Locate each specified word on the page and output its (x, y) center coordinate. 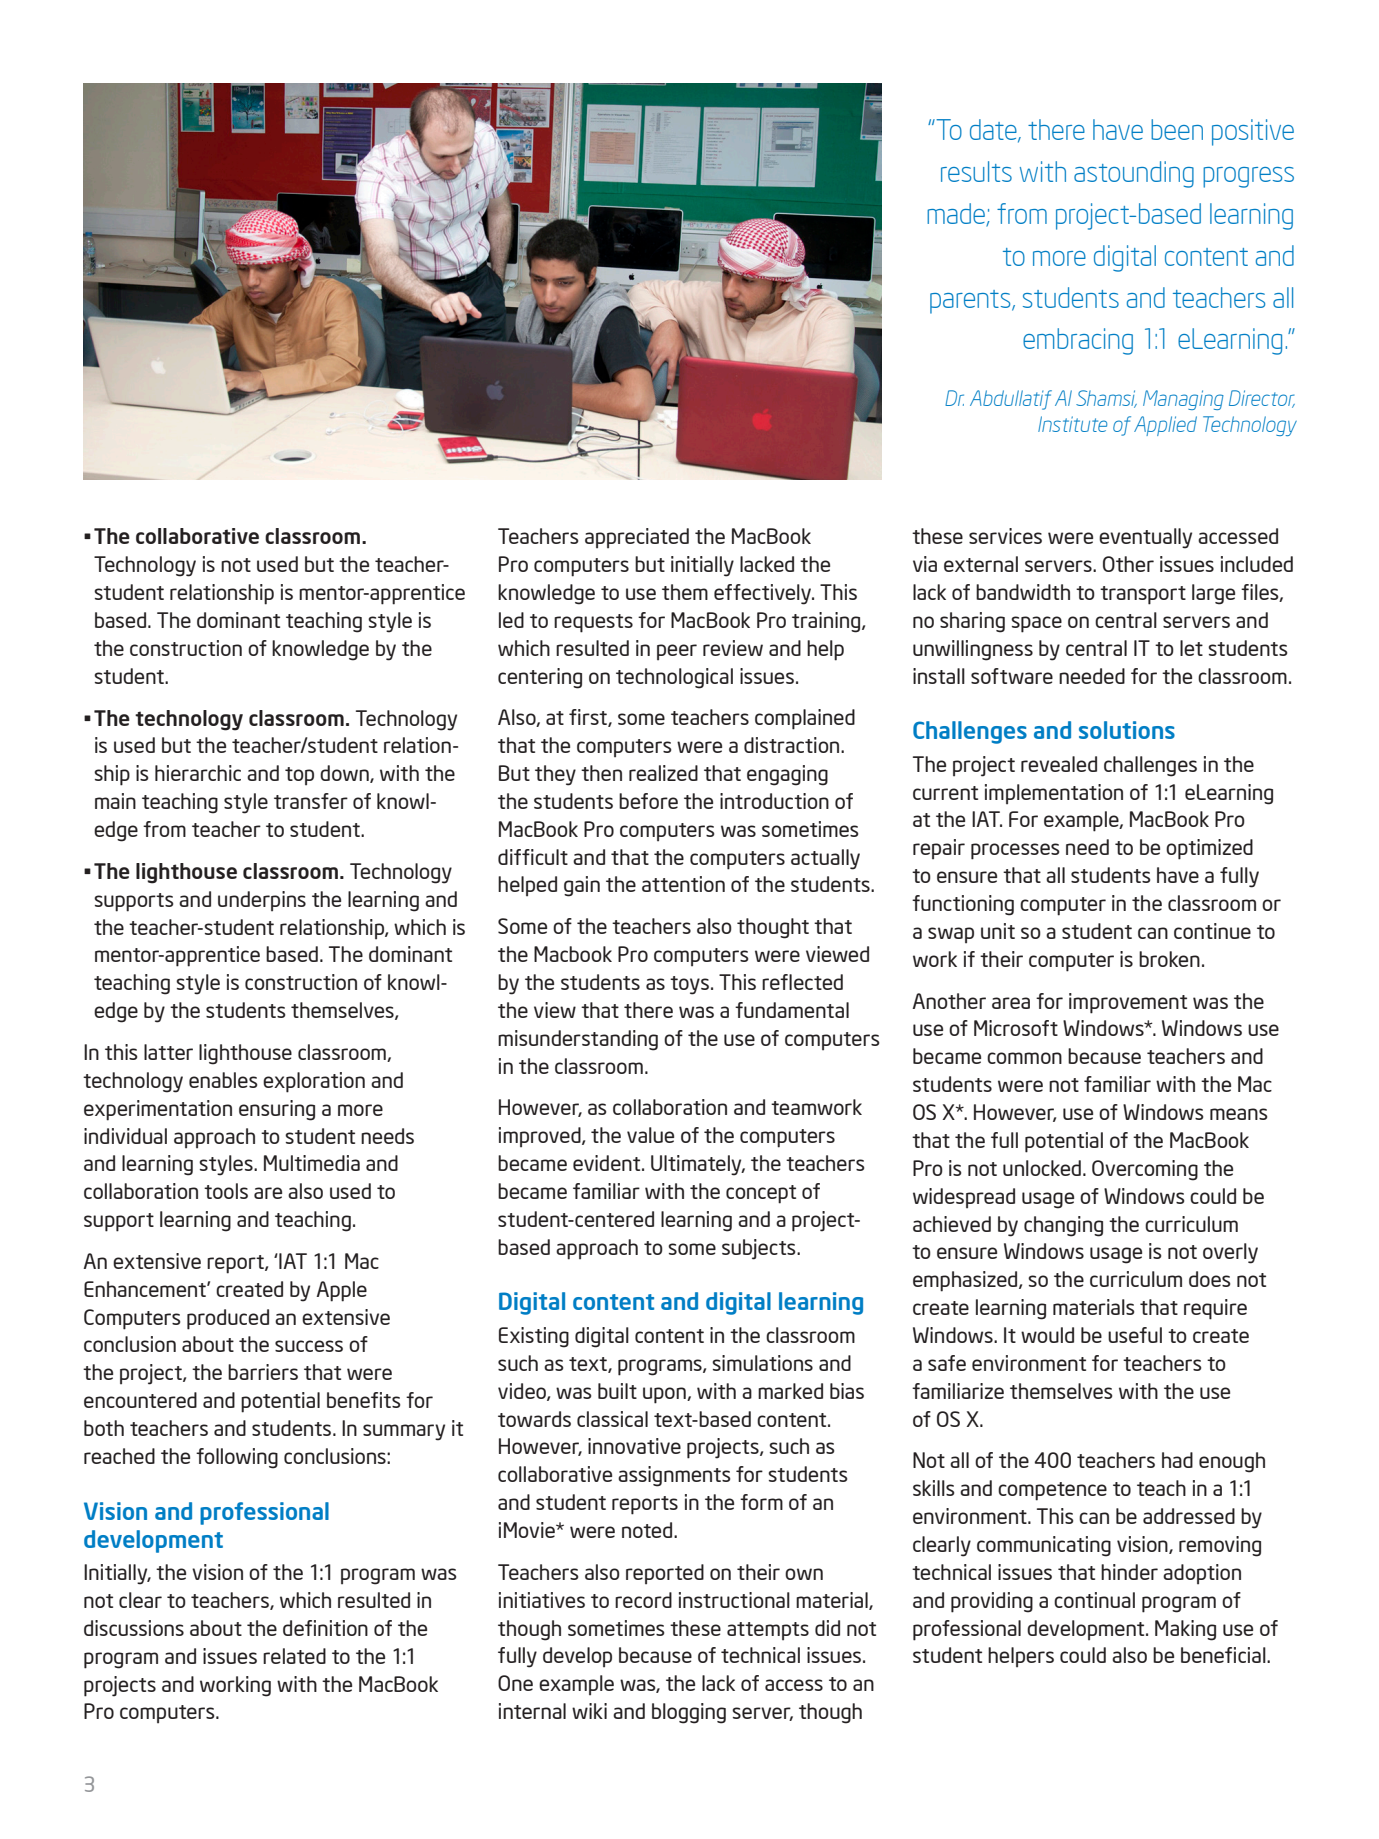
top (299, 776)
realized (663, 773)
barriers (263, 1372)
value (650, 1135)
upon (665, 1395)
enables (223, 1080)
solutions (1127, 730)
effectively (764, 594)
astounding (1134, 174)
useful (1135, 1335)
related (294, 1656)
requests (593, 623)
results (976, 171)
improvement (1128, 1003)
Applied (1165, 426)
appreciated (637, 538)
